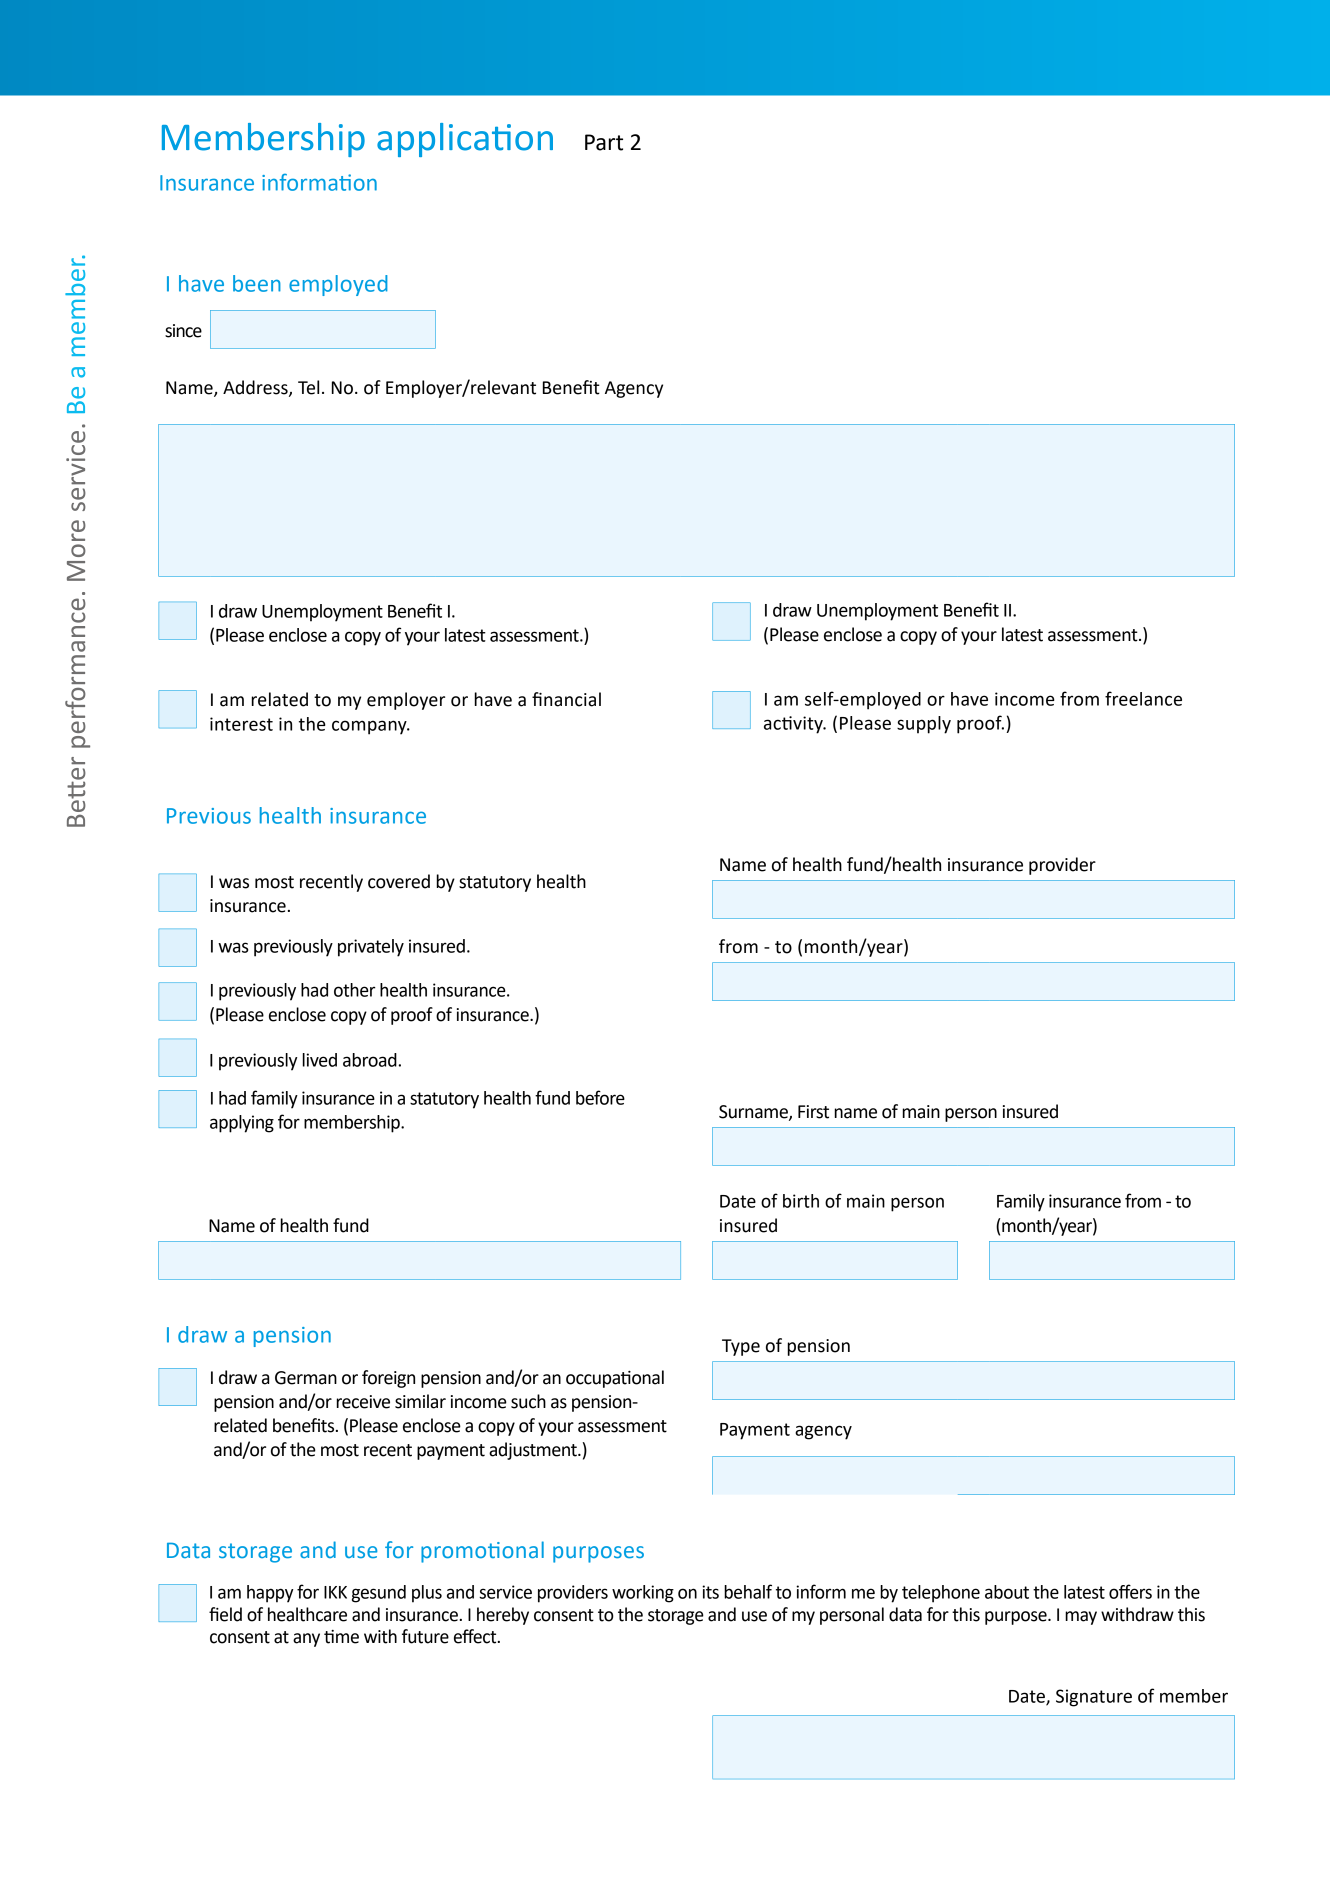 The height and width of the screenshot is (1881, 1330). Describe the element at coordinates (465, 140) in the screenshot. I see `application` at that location.
